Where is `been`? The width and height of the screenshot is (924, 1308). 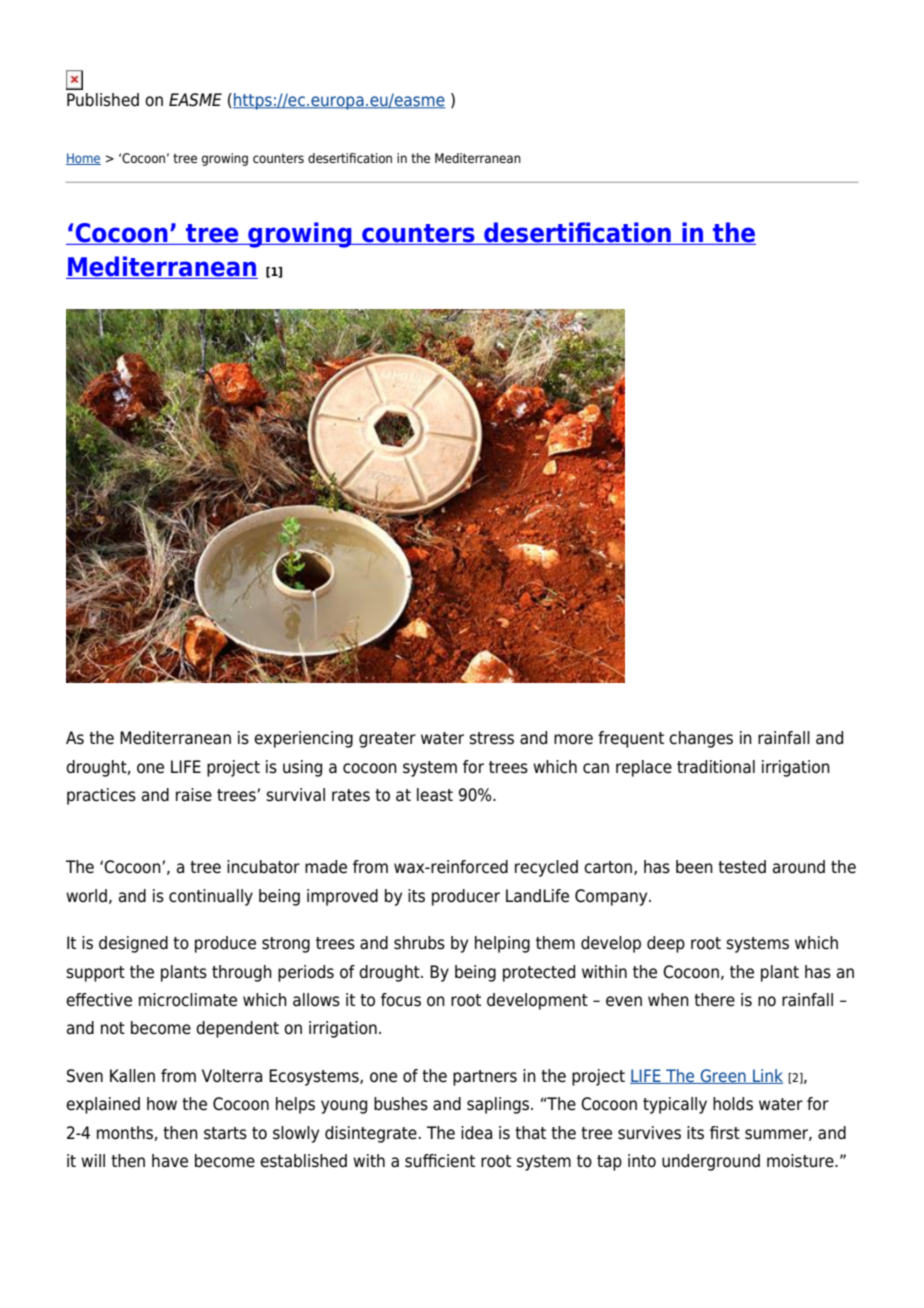 been is located at coordinates (694, 867).
